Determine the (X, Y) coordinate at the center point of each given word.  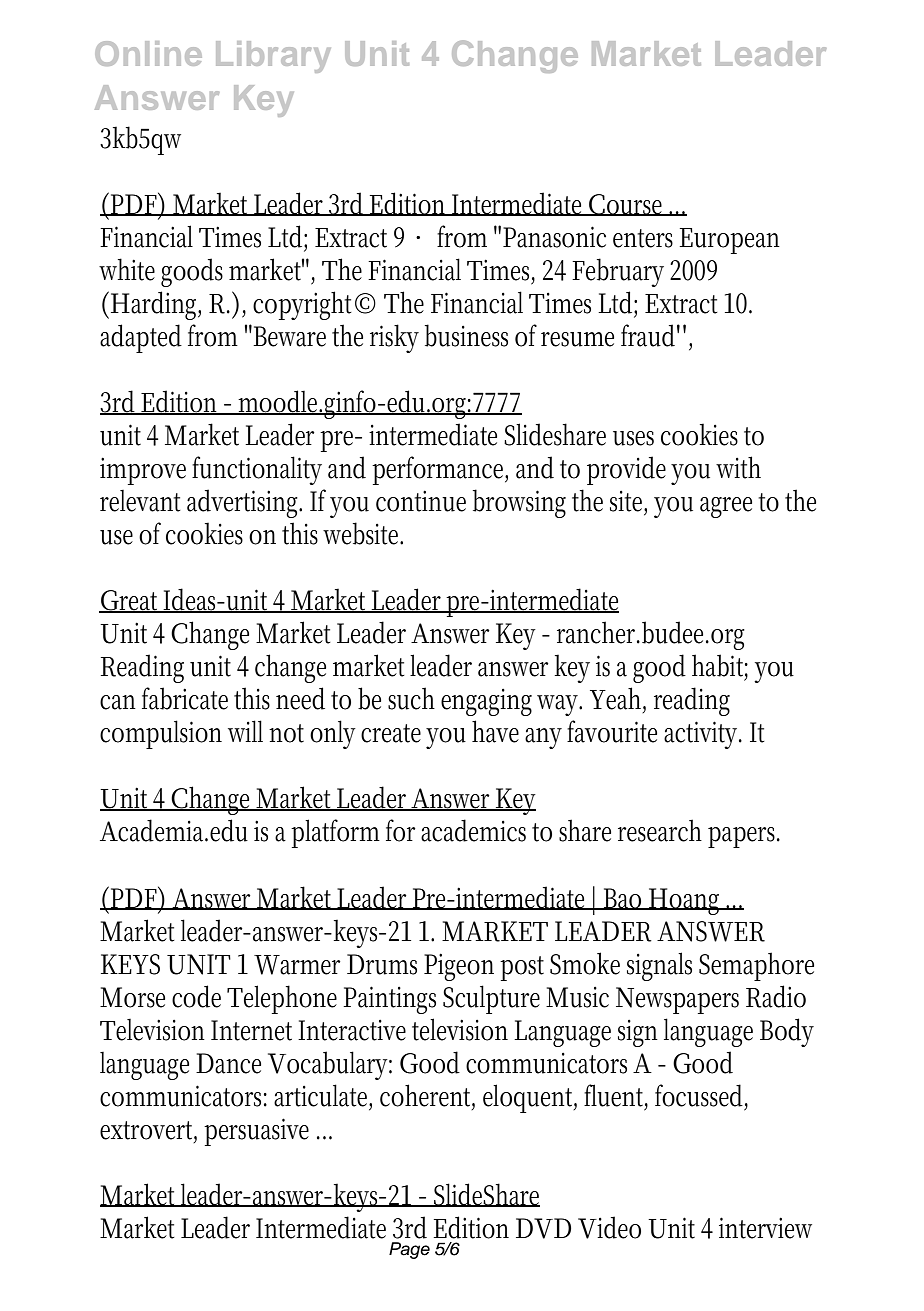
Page (409, 1250)
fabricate (185, 698)
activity (703, 735)
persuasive (256, 1132)
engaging (486, 702)
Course (627, 205)
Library (273, 57)
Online (148, 53)
